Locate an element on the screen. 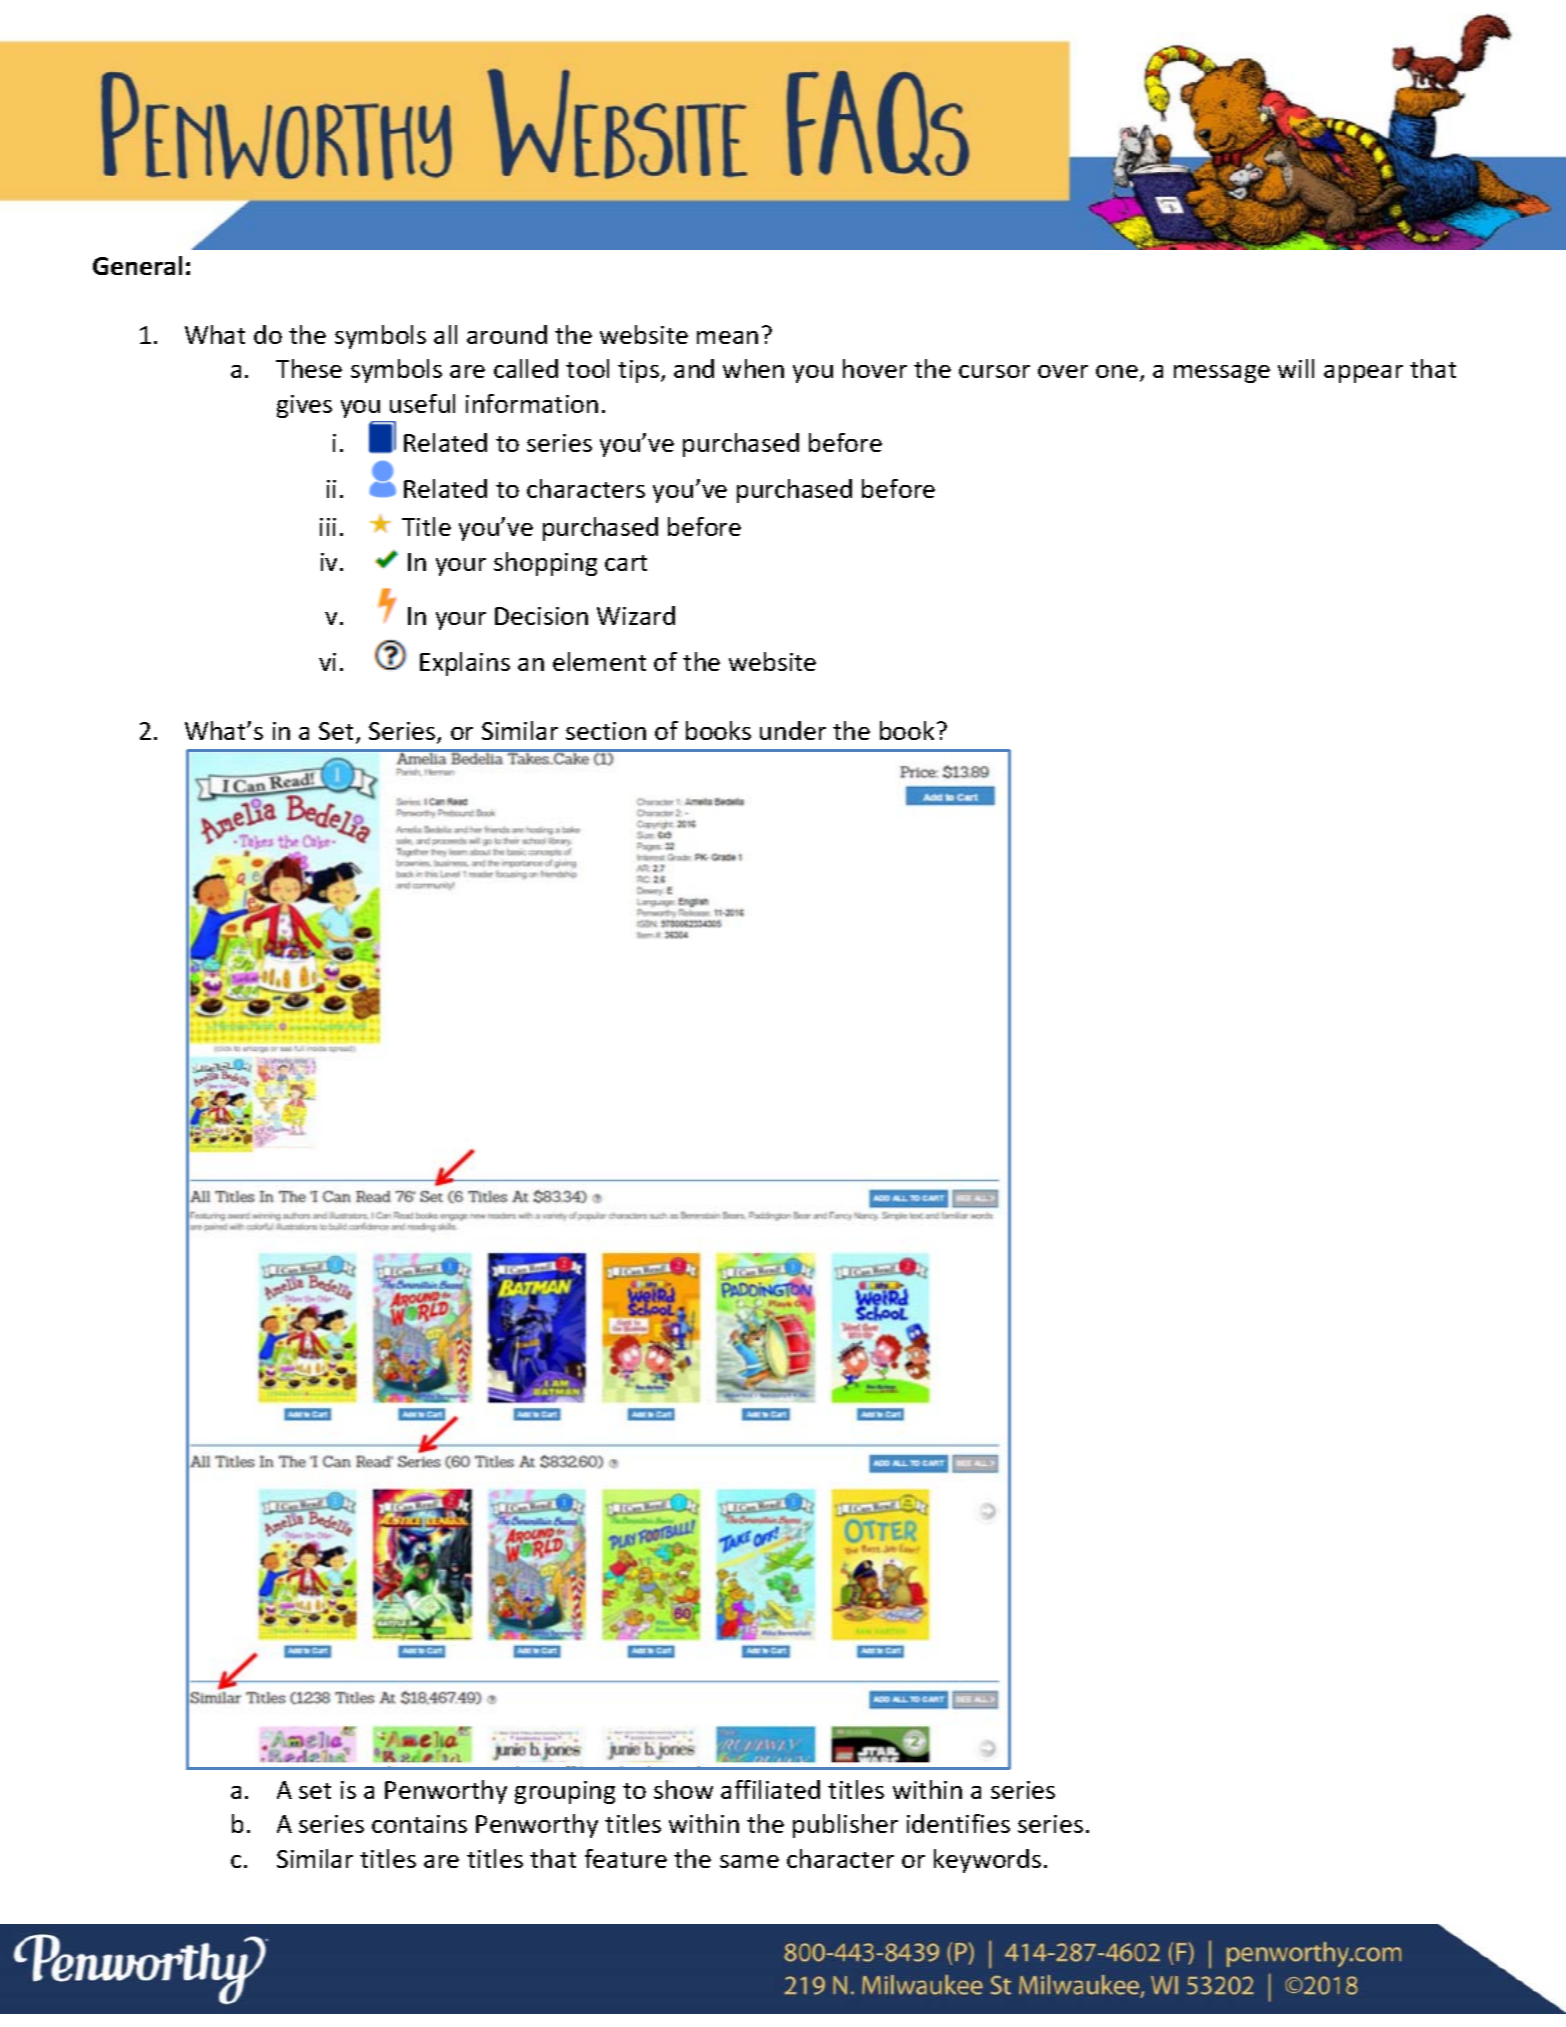  message is located at coordinates (1222, 374).
